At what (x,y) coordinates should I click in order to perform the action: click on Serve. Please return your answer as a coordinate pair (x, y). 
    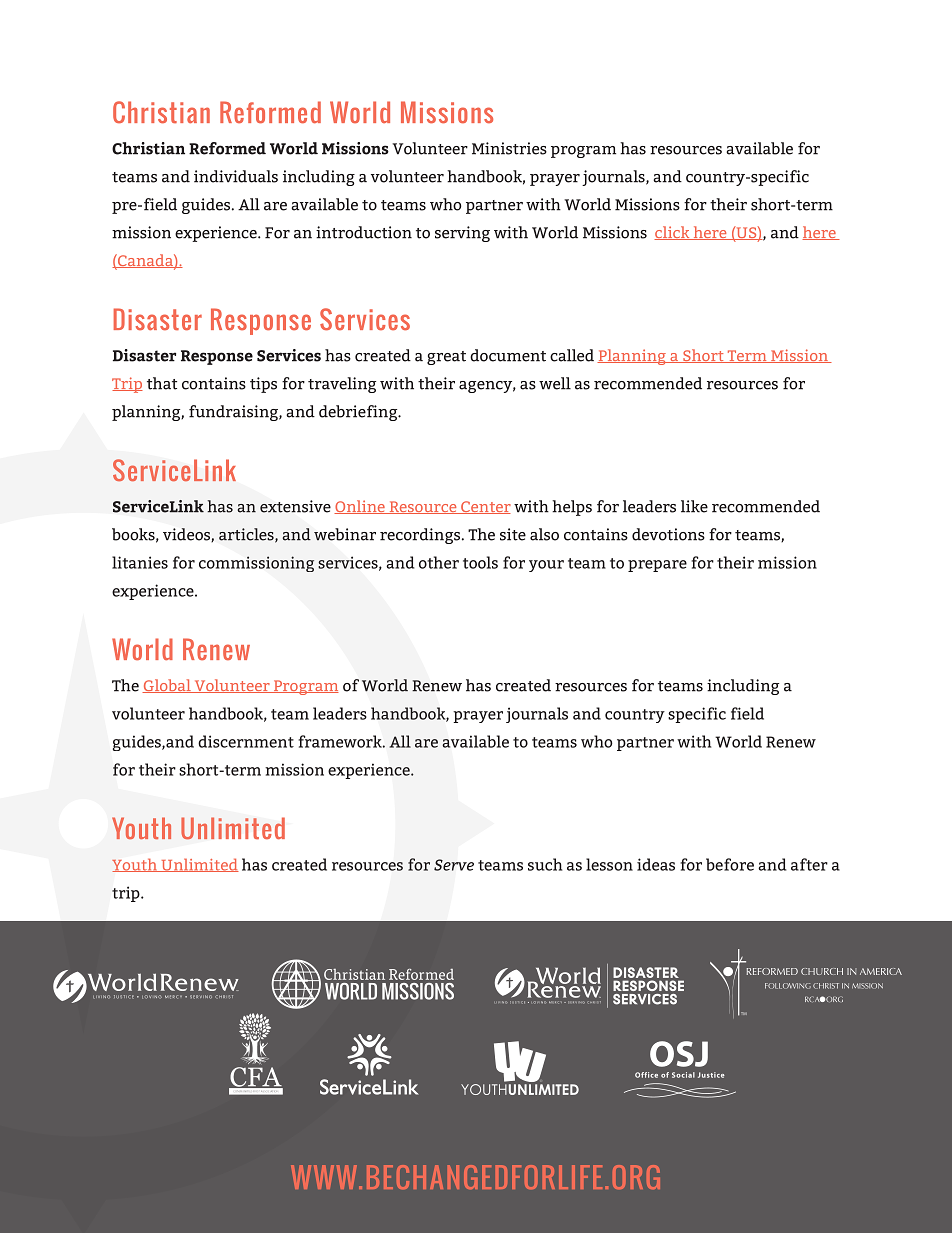
    Looking at the image, I should click on (454, 865).
